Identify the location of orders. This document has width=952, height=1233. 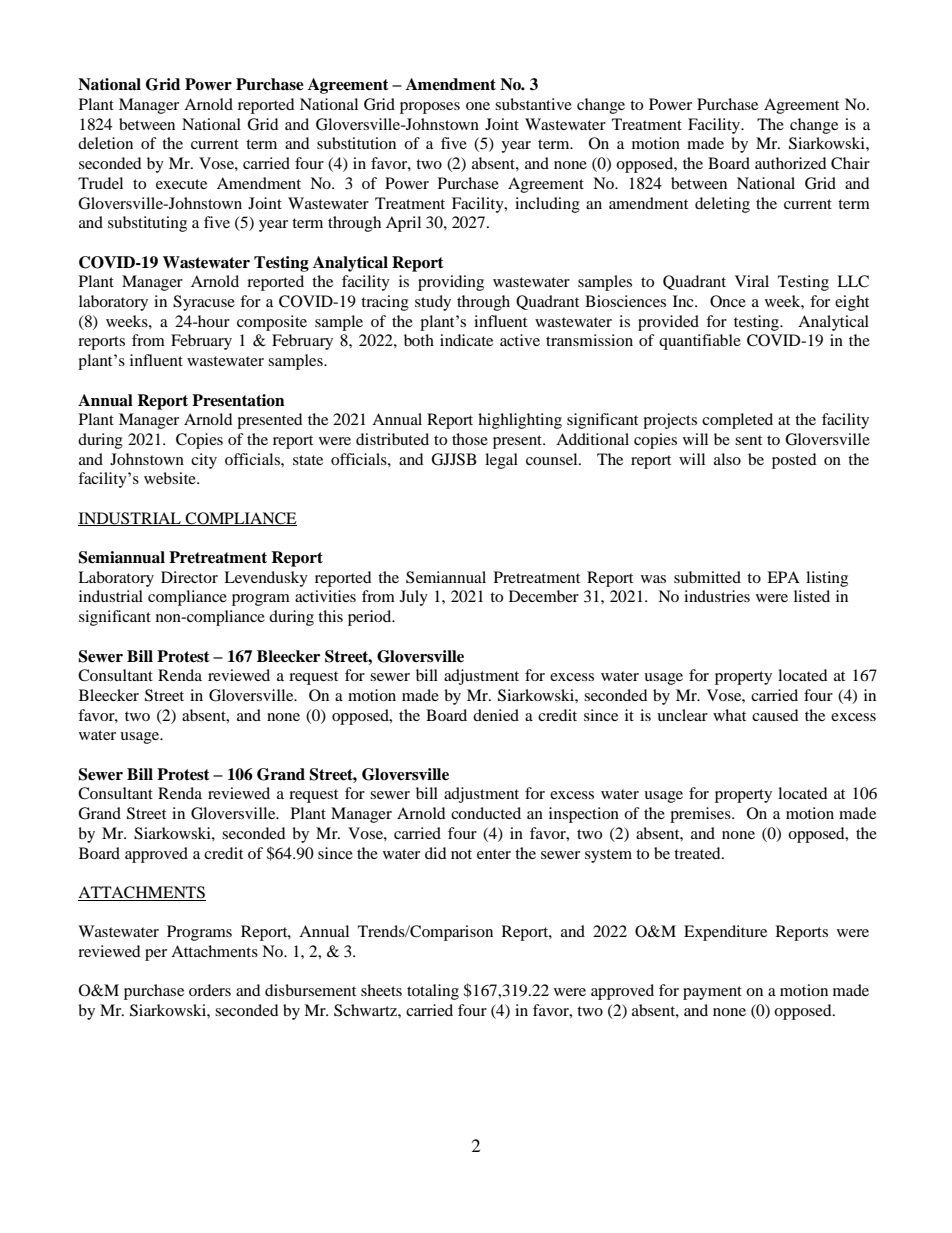
(210, 990).
